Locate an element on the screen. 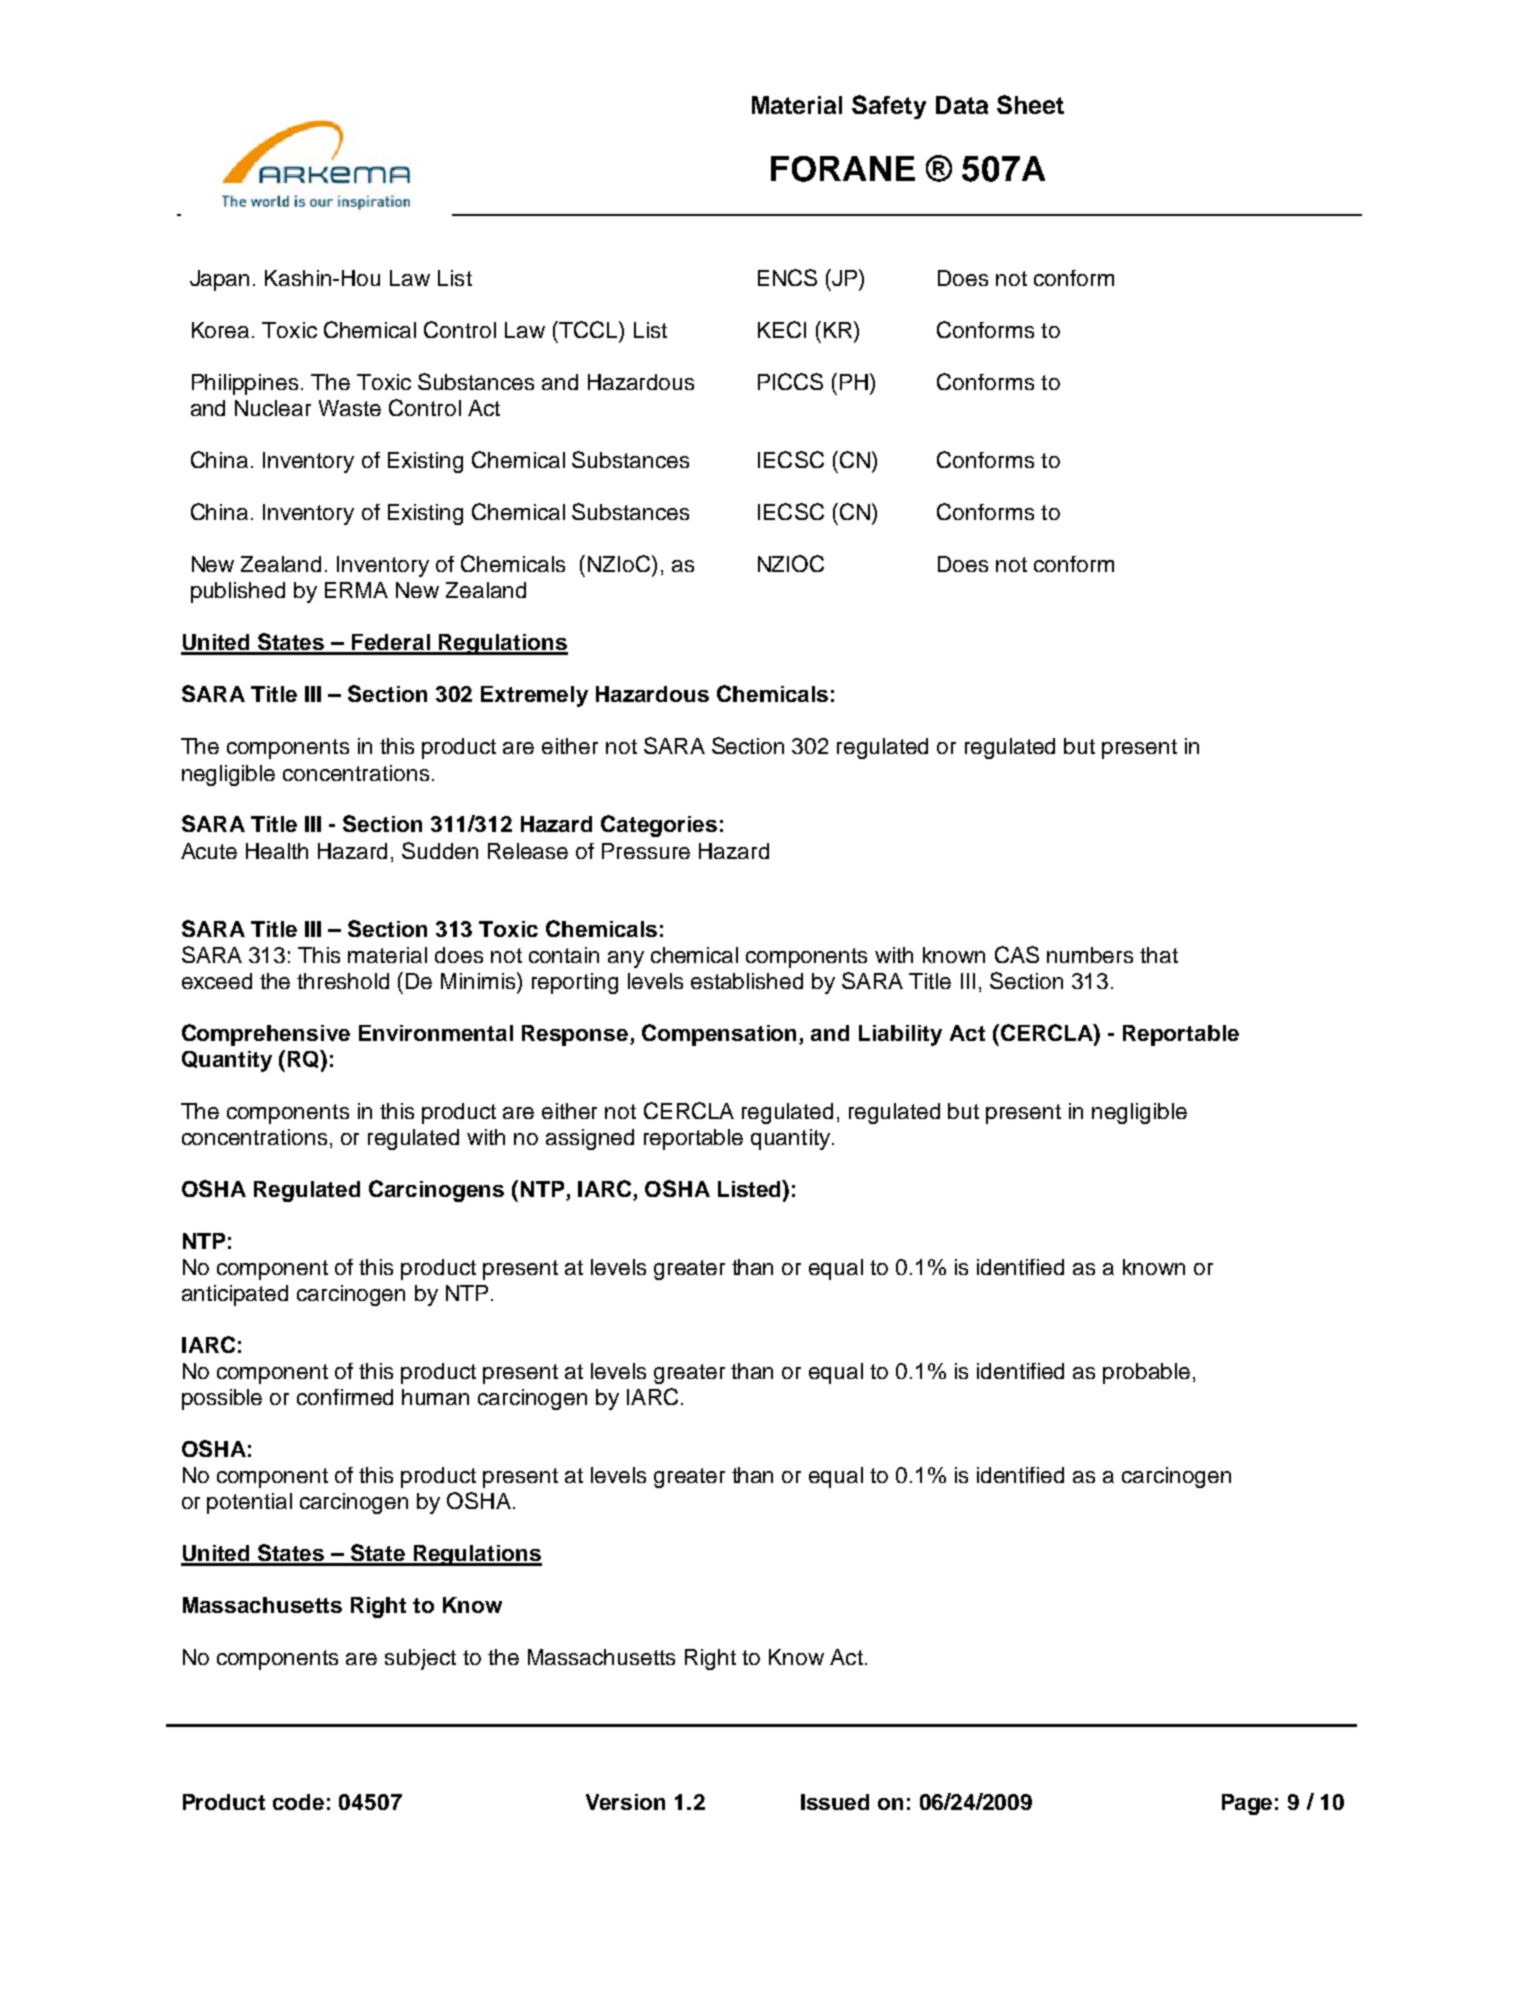 The height and width of the screenshot is (1992, 1539). numbers is located at coordinates (1090, 955).
